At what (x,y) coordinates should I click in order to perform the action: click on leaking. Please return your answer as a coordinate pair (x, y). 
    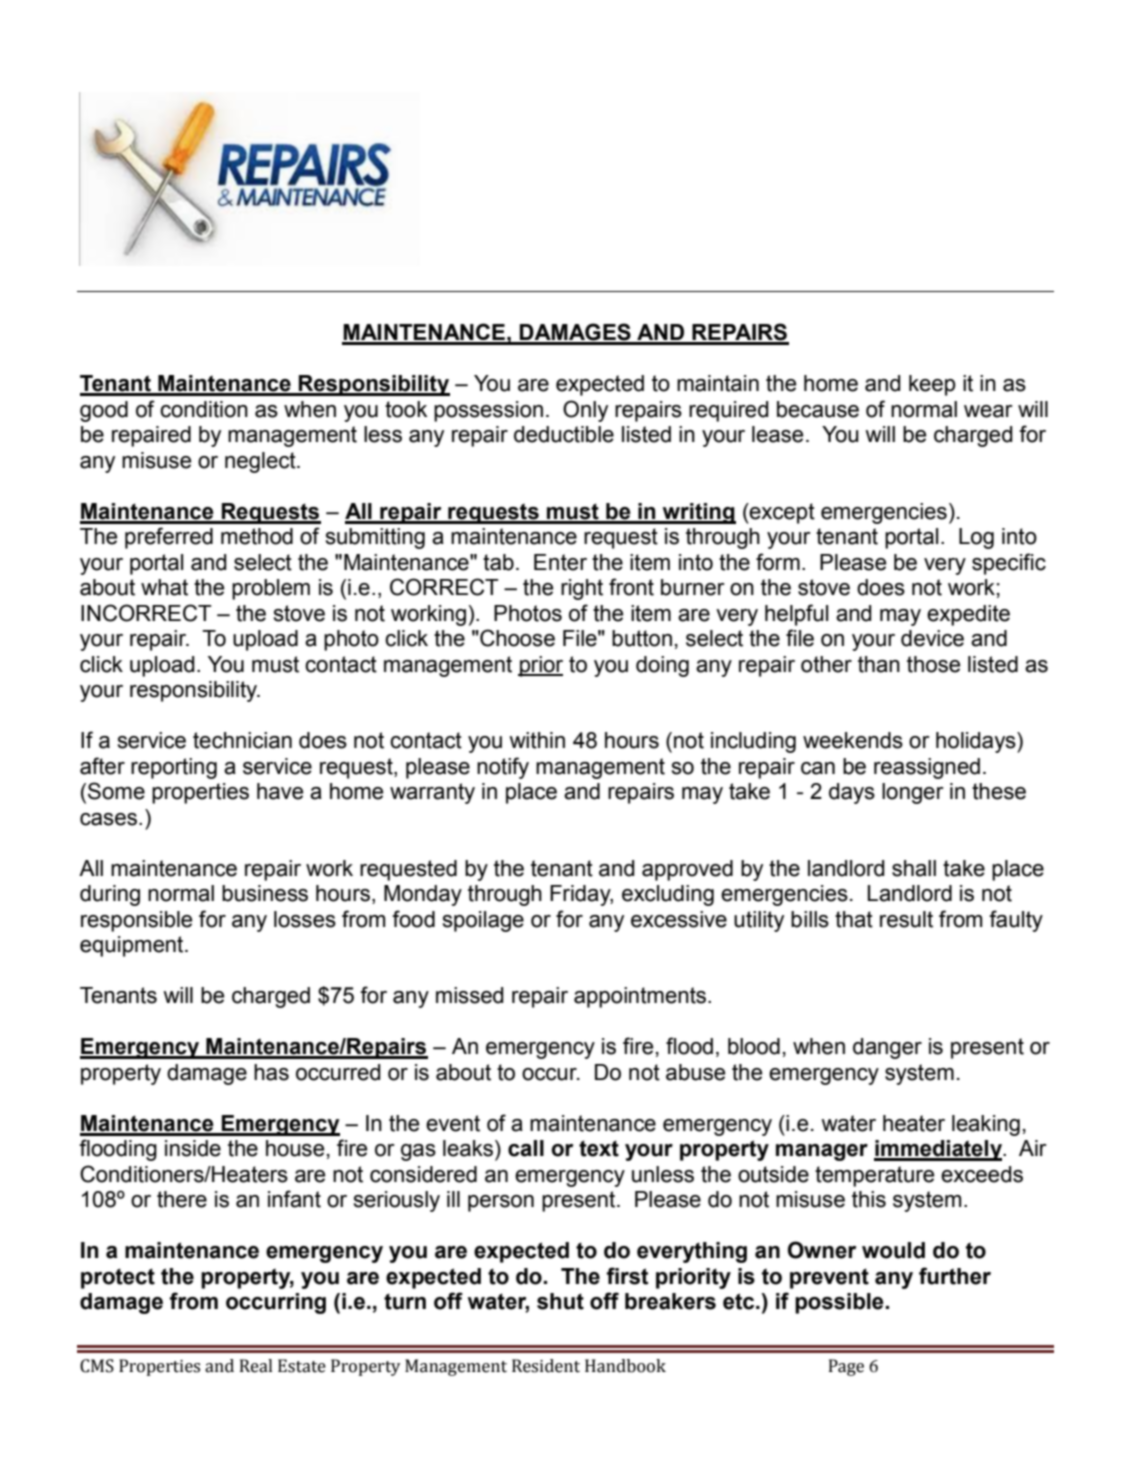
    Looking at the image, I should click on (986, 1125).
